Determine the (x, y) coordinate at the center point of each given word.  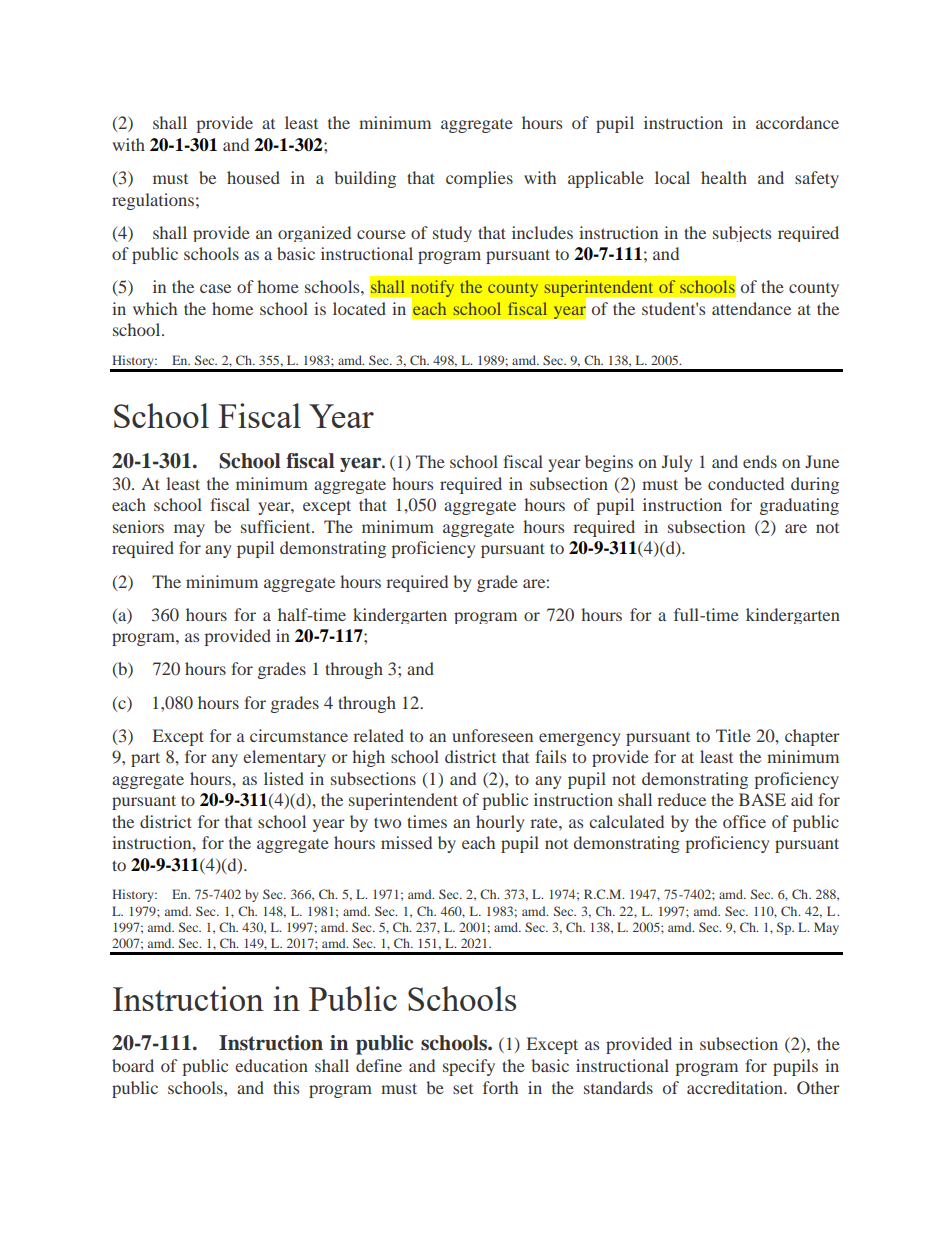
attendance (751, 308)
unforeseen (492, 735)
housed (253, 177)
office (744, 821)
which (155, 308)
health (724, 177)
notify (431, 290)
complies (479, 179)
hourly (500, 823)
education (271, 1065)
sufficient (277, 526)
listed (284, 778)
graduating (799, 506)
